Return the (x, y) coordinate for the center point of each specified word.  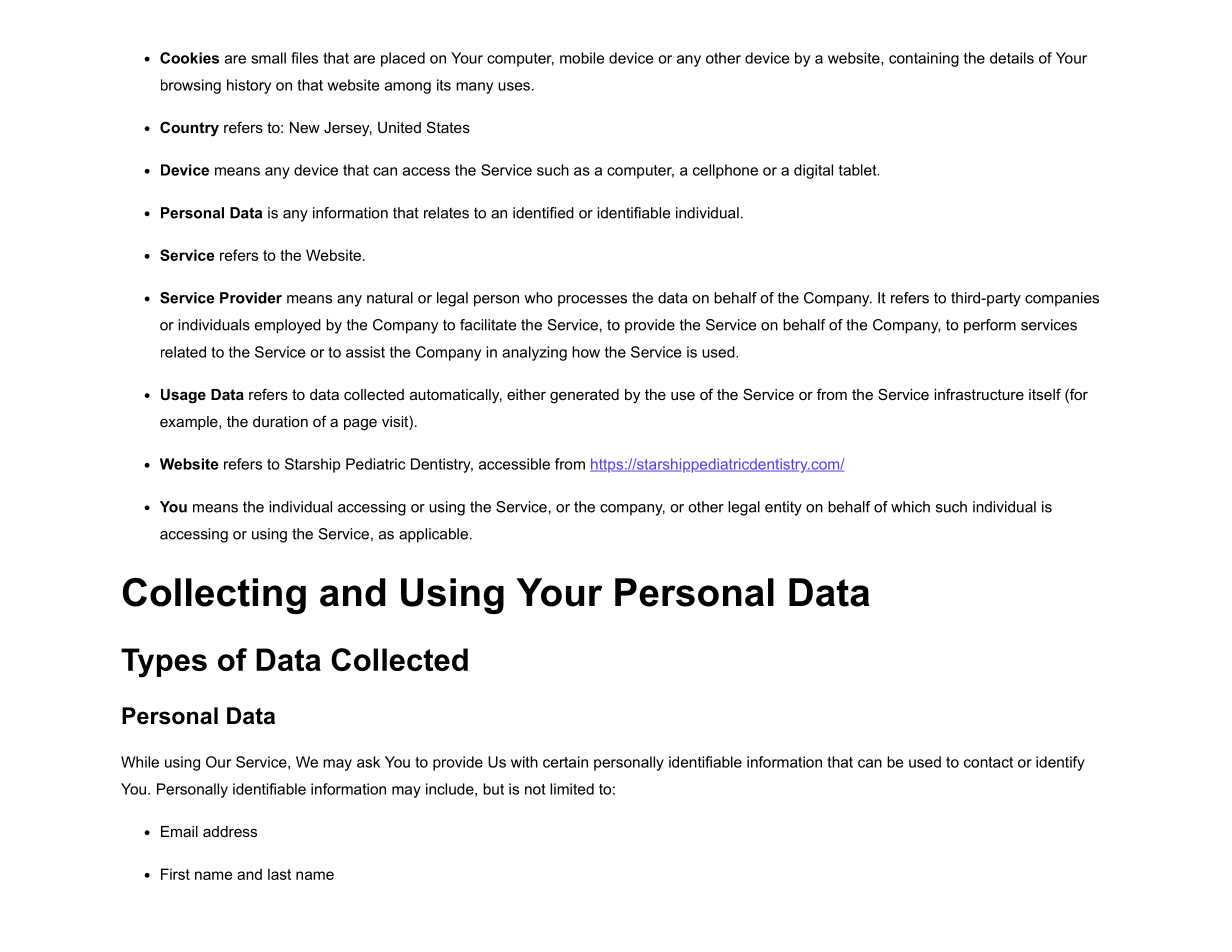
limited (572, 789)
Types (164, 663)
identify (1060, 763)
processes (592, 301)
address (230, 831)
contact (988, 762)
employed (288, 326)
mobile (582, 58)
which (910, 507)
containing (924, 59)
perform (990, 326)
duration (280, 421)
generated (584, 396)
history (249, 86)
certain (565, 762)
